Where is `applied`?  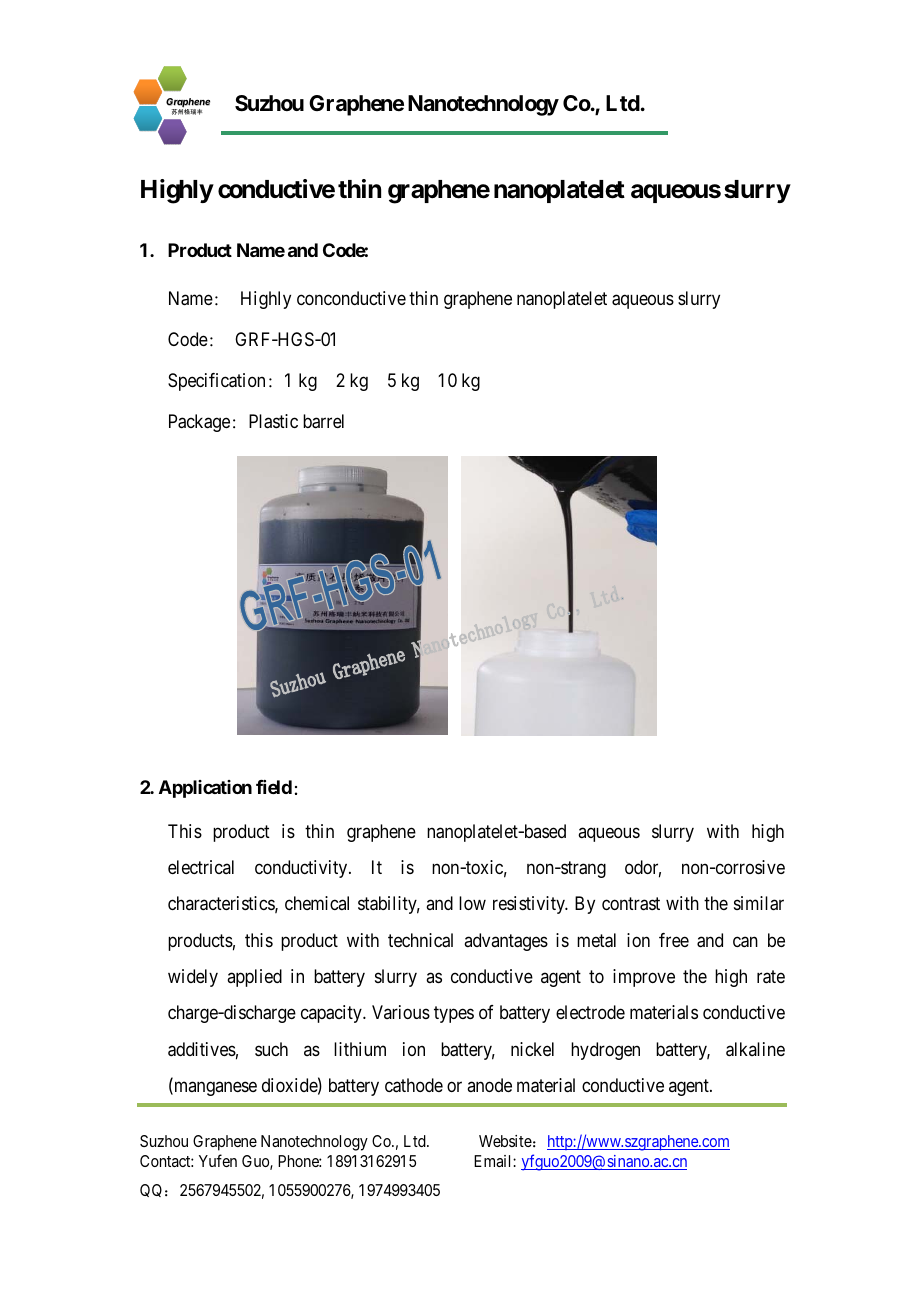
applied is located at coordinates (254, 978).
